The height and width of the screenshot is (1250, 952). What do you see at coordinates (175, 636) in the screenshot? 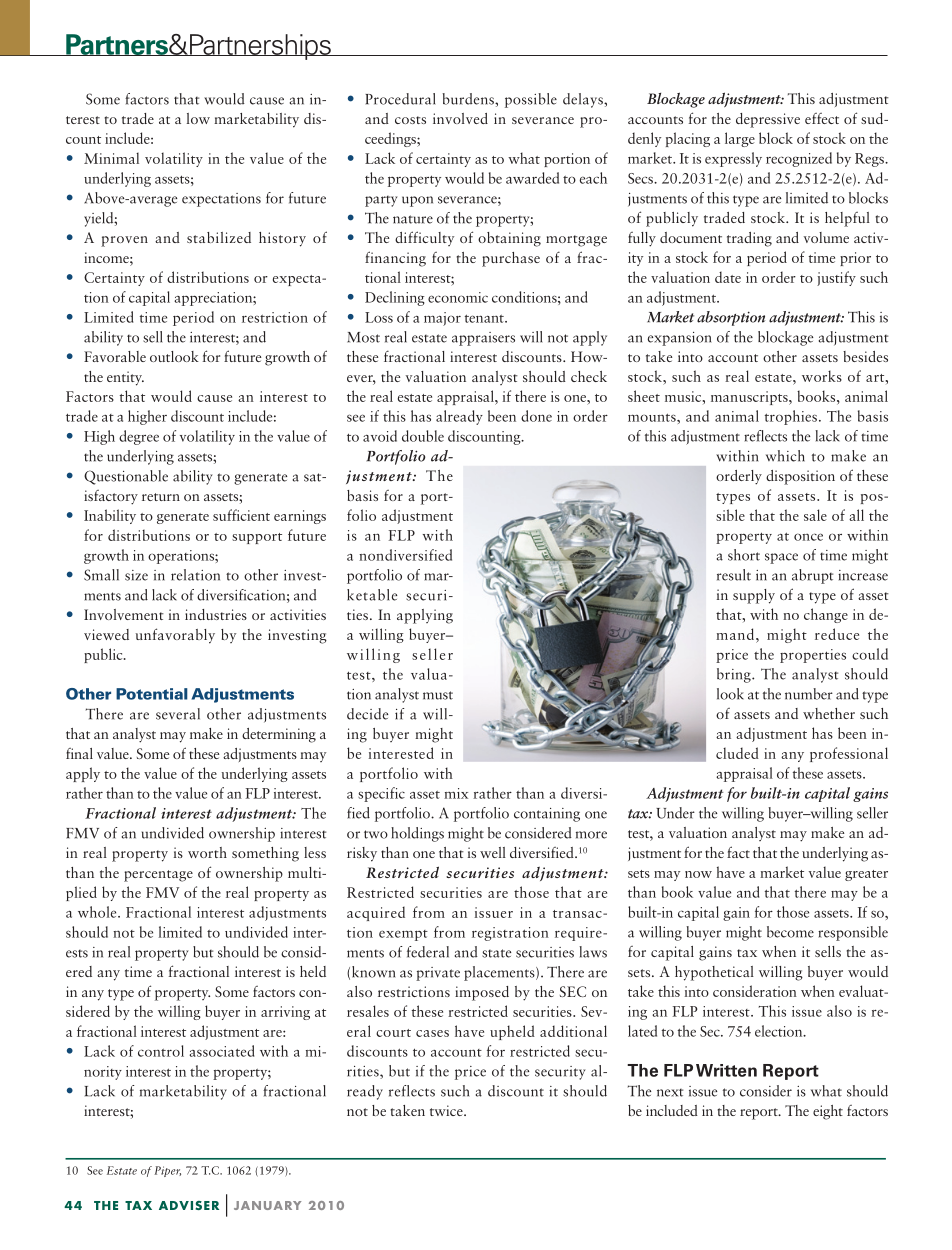
I see `unfavorably` at bounding box center [175, 636].
